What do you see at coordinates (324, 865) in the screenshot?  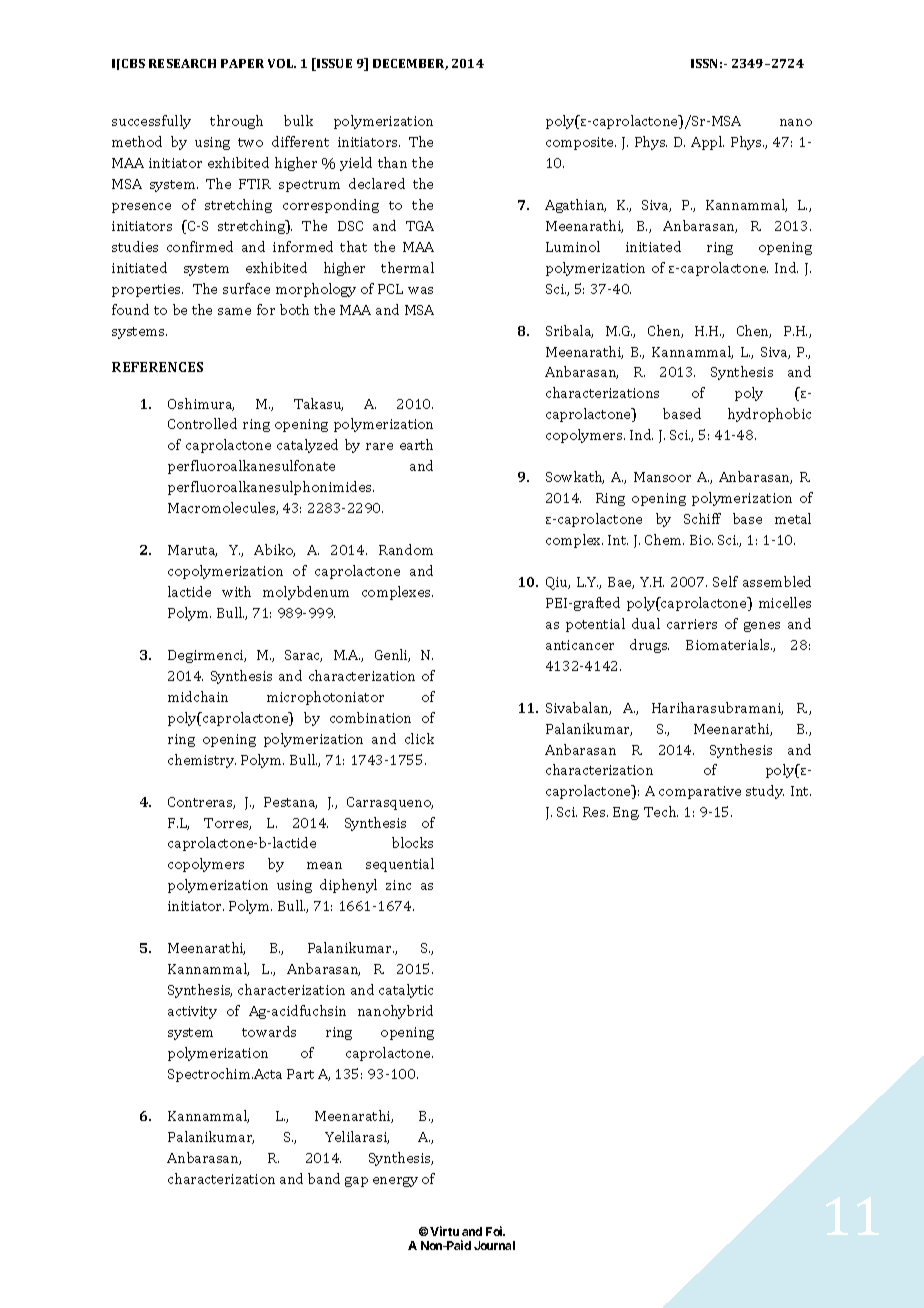 I see `mean` at bounding box center [324, 865].
